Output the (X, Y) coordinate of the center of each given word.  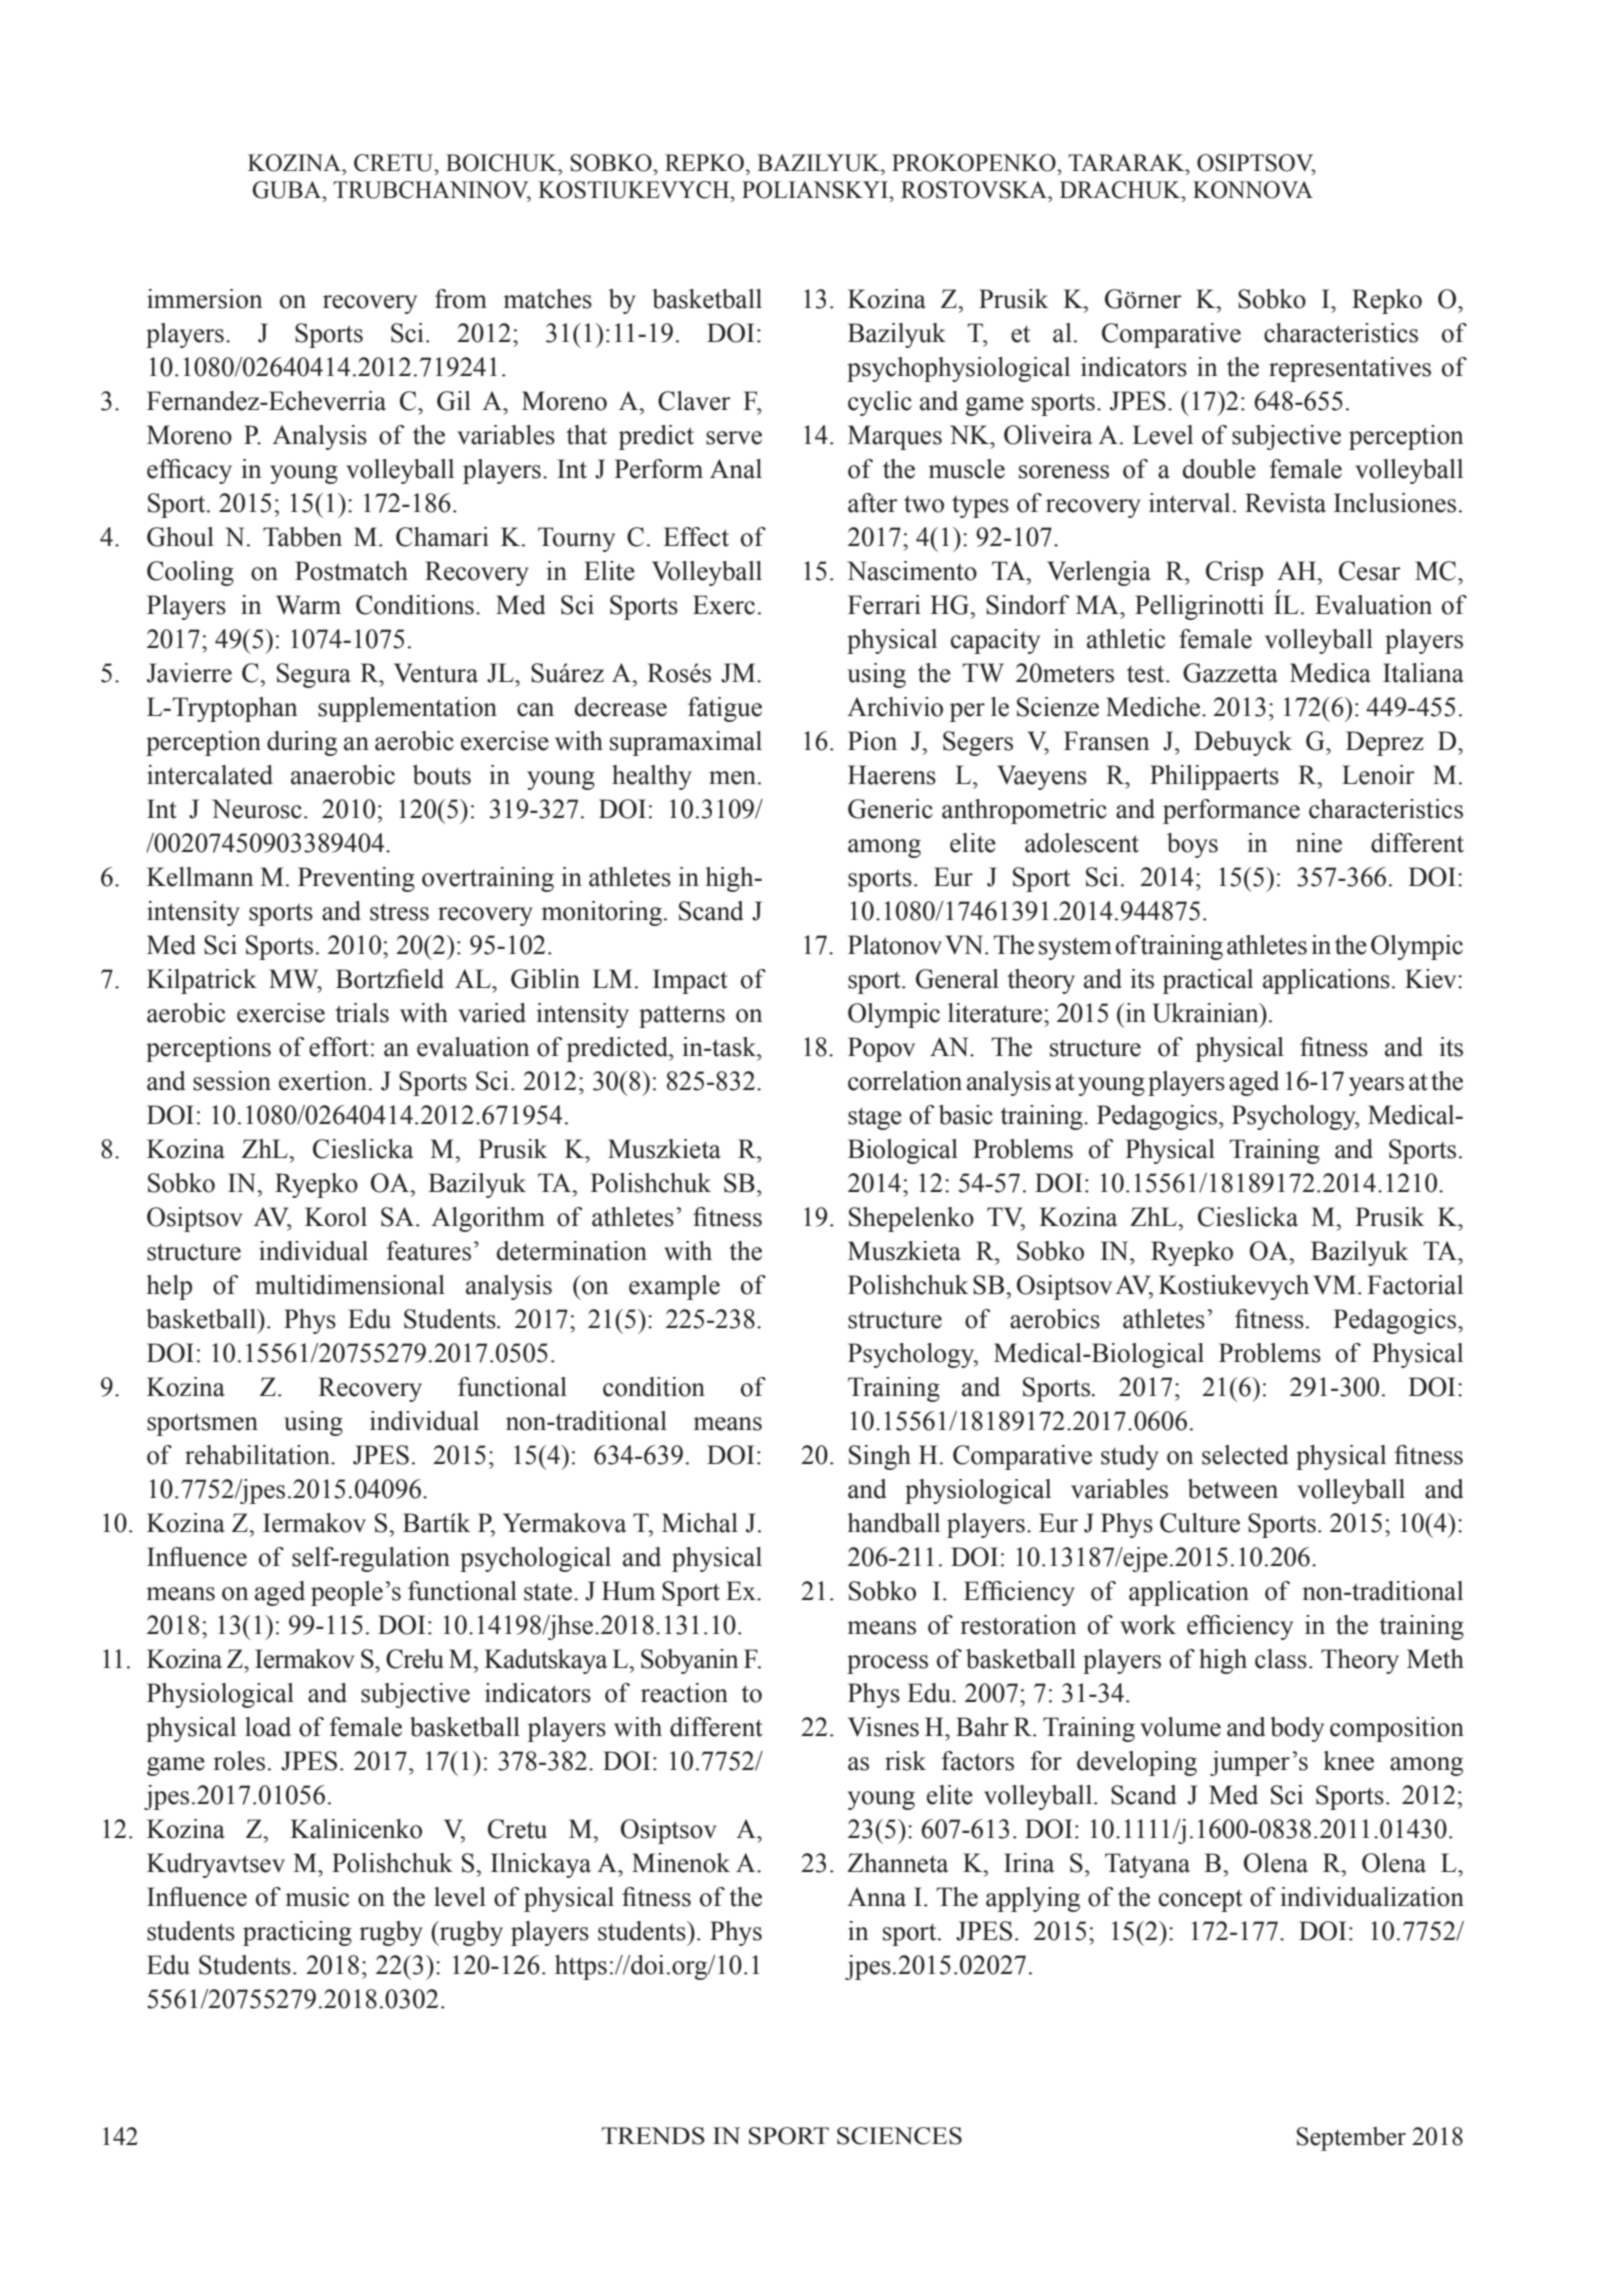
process (887, 1664)
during (302, 743)
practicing (297, 1933)
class (1281, 1659)
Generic (890, 809)
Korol (336, 1217)
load (268, 1727)
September (1351, 2139)
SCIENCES (899, 2136)
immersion (205, 299)
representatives (1350, 369)
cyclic (880, 403)
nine (1319, 843)
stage (875, 1118)
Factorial (1415, 1285)
